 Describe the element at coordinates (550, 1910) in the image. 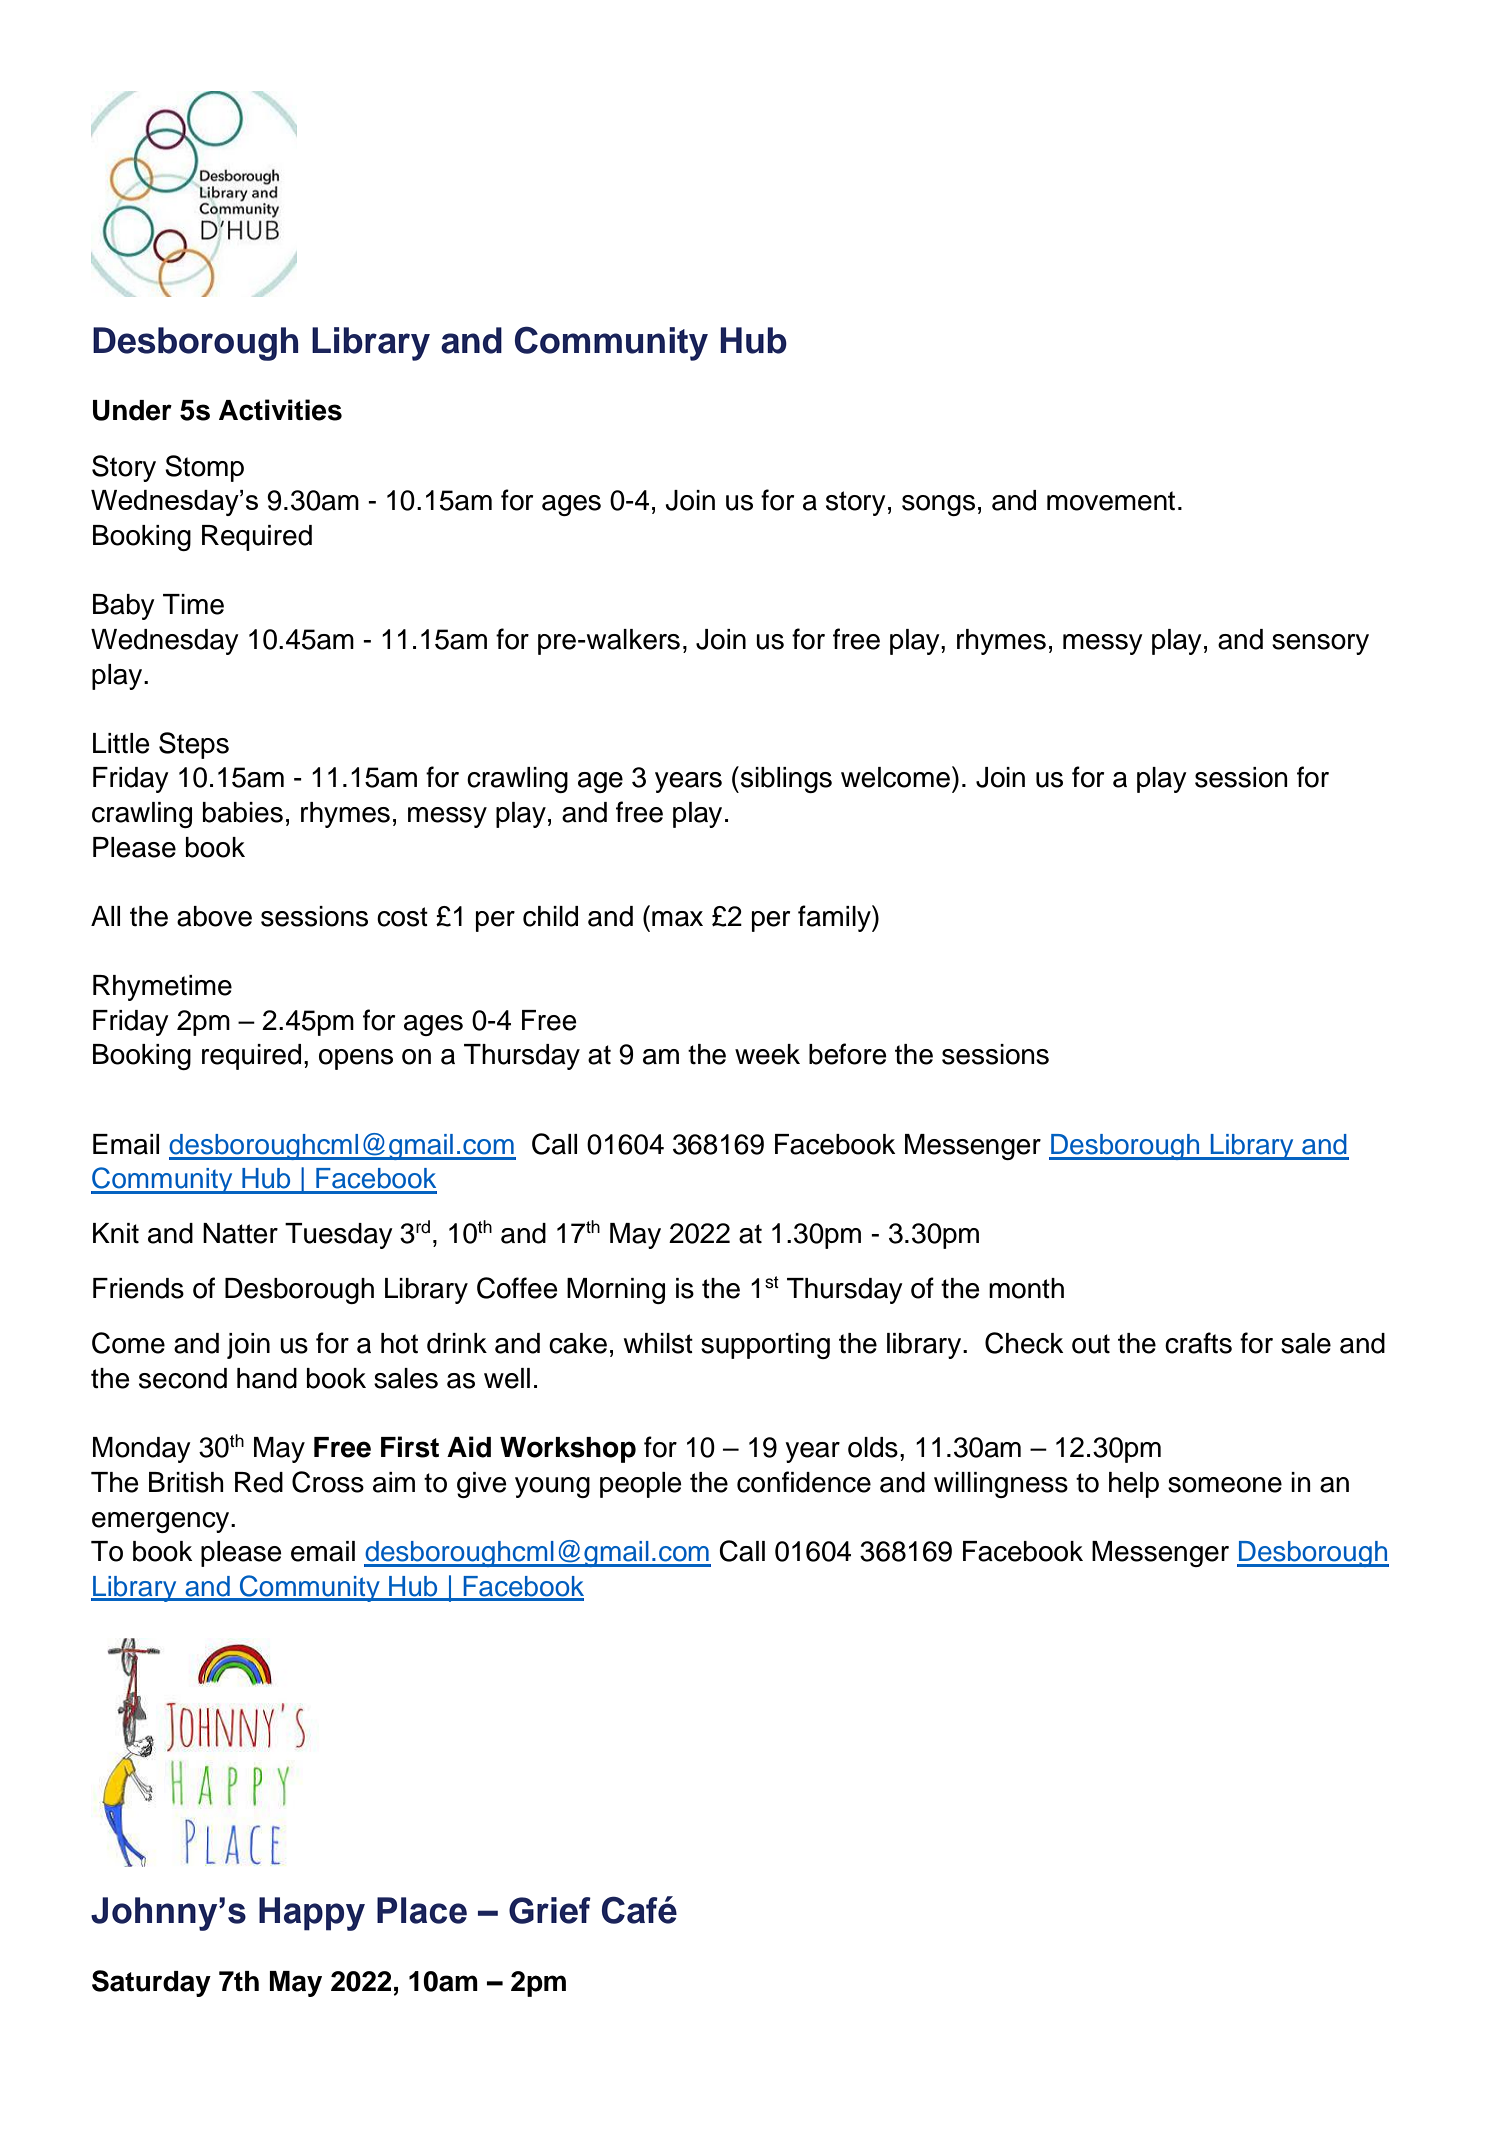

I see `Grief` at that location.
